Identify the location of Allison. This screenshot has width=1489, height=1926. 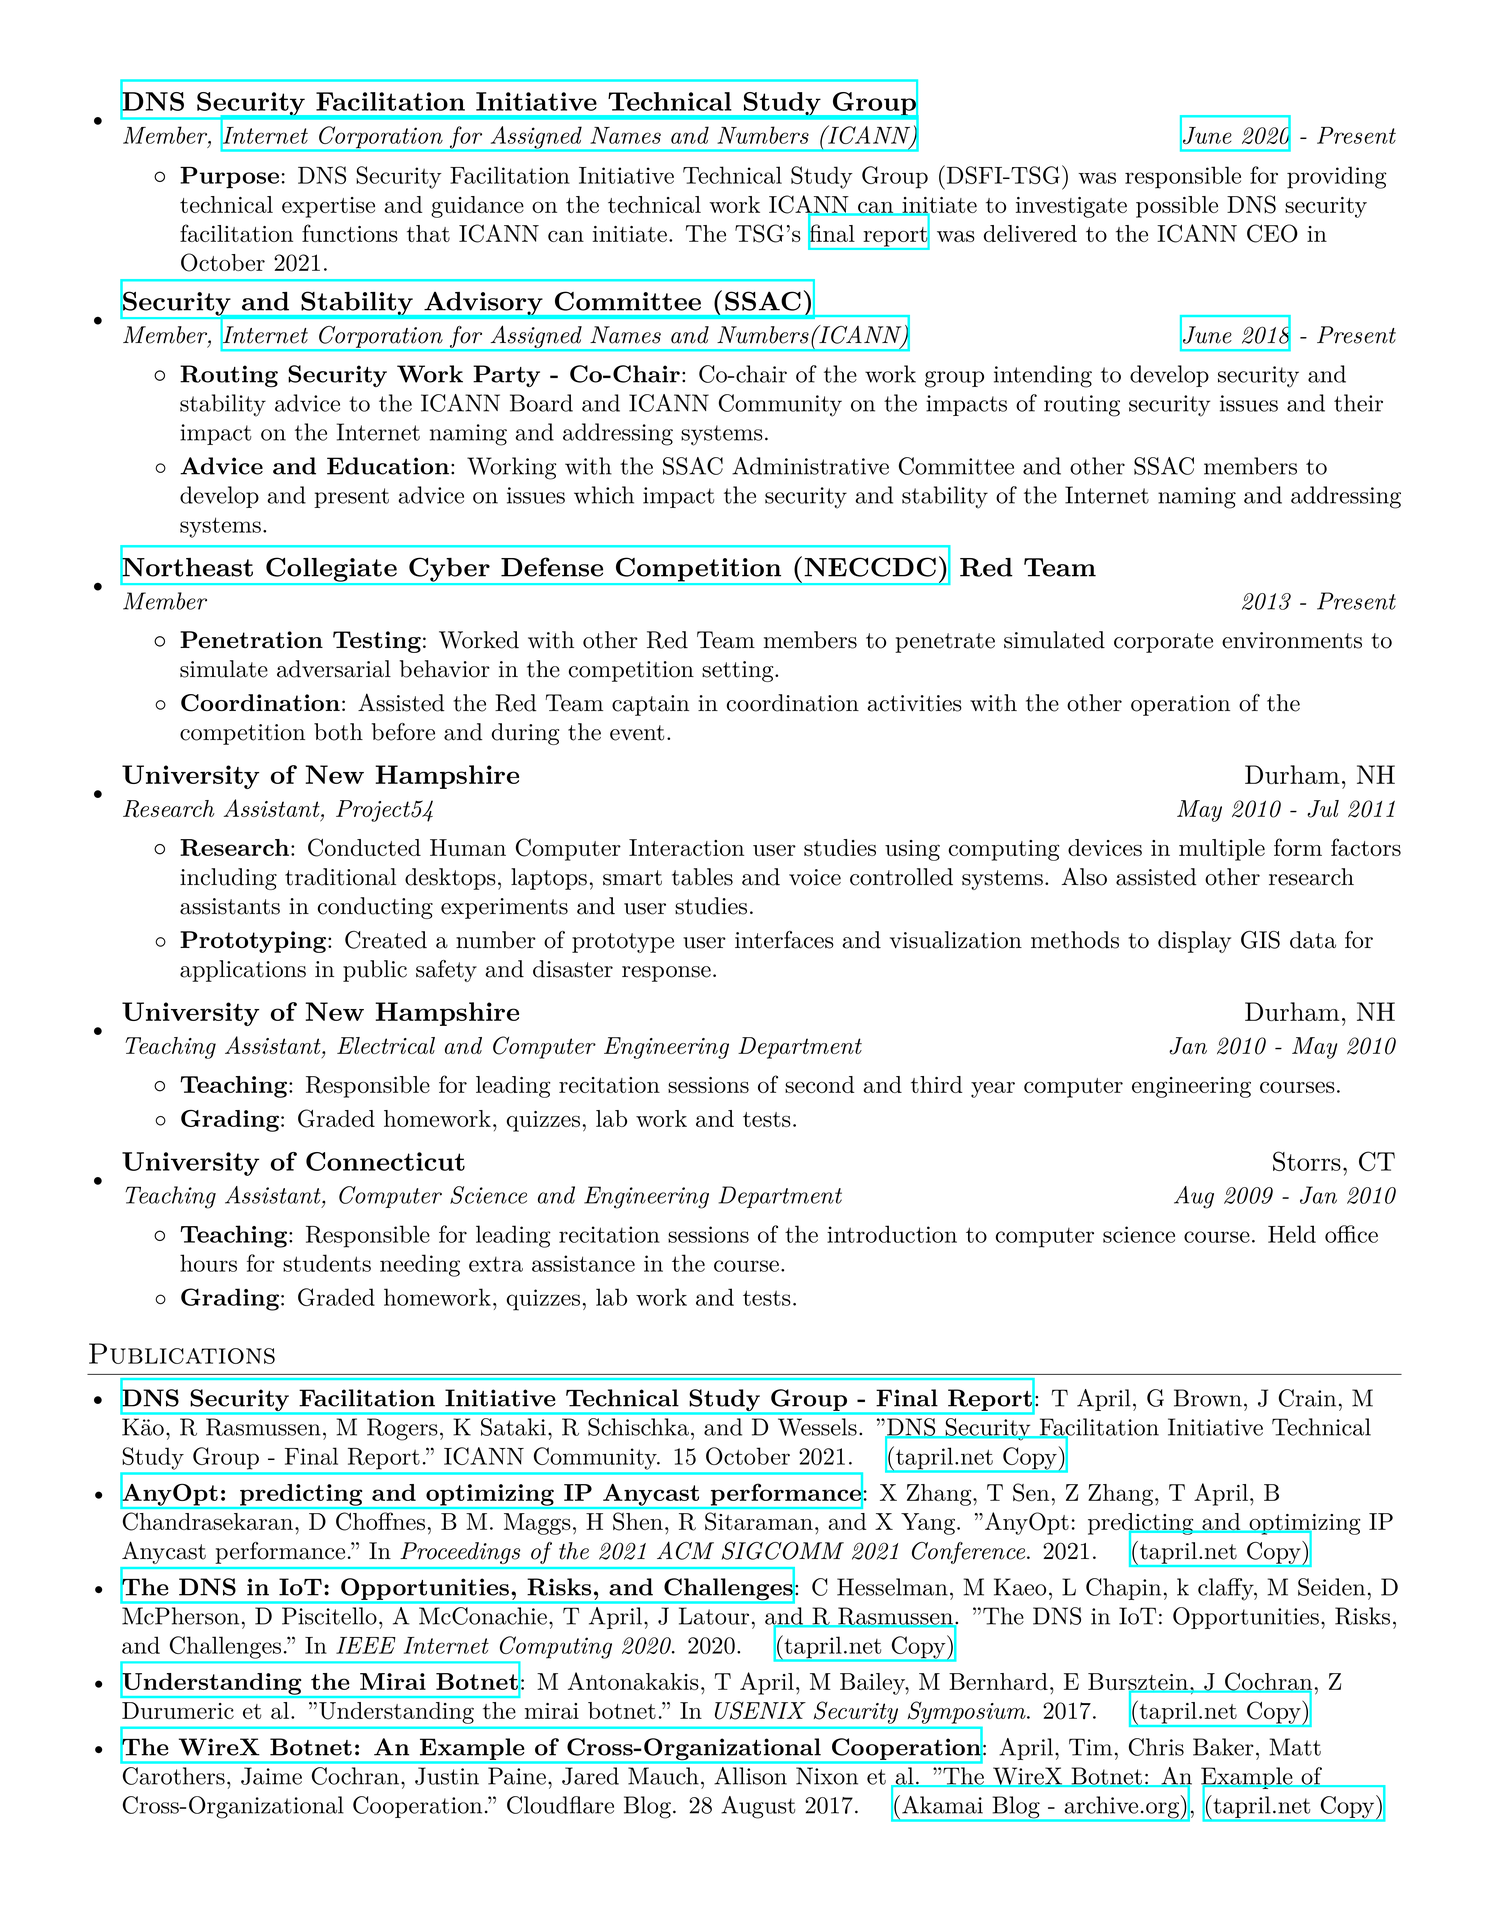
(751, 1776).
